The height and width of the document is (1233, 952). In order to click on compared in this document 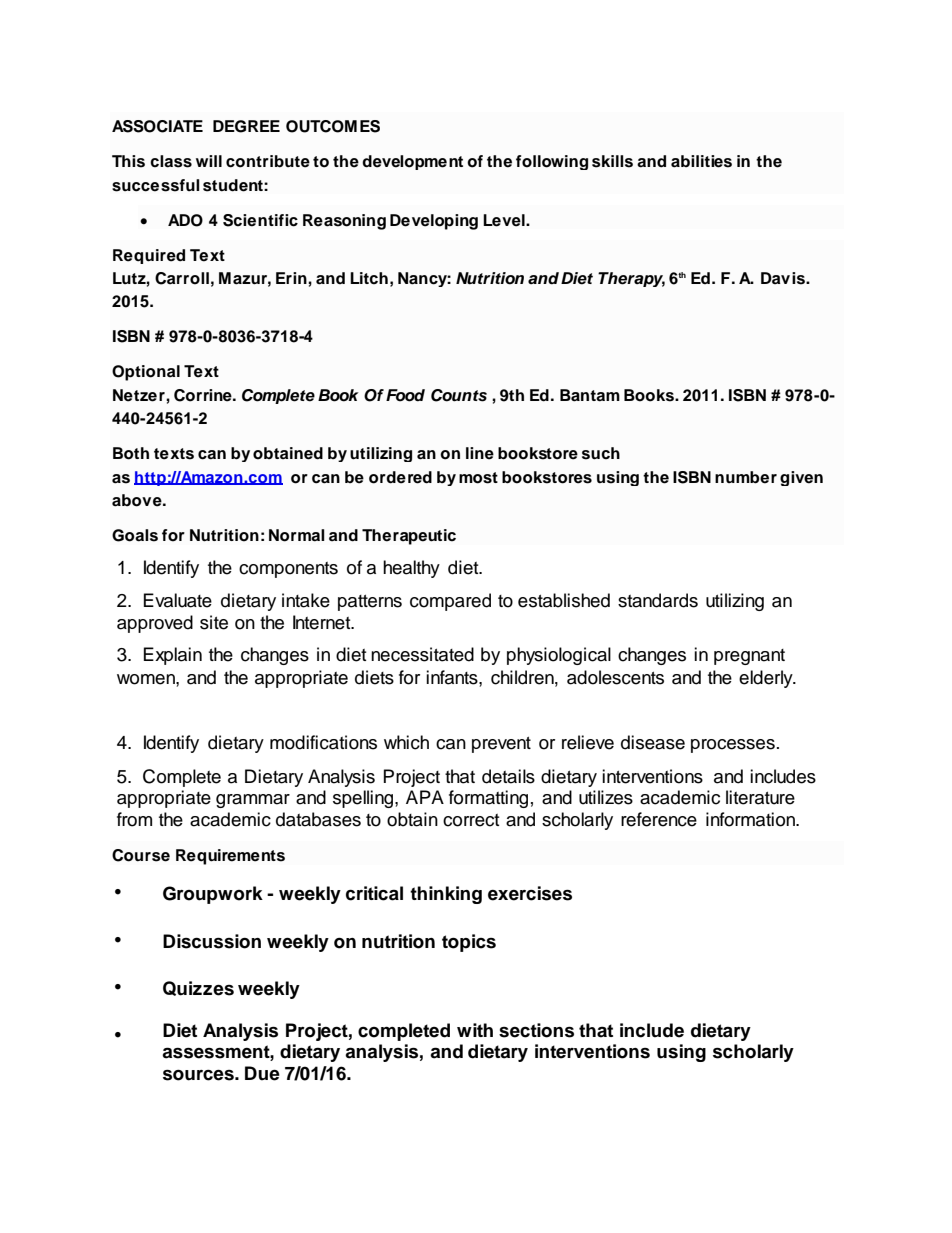, I will do `click(450, 602)`.
